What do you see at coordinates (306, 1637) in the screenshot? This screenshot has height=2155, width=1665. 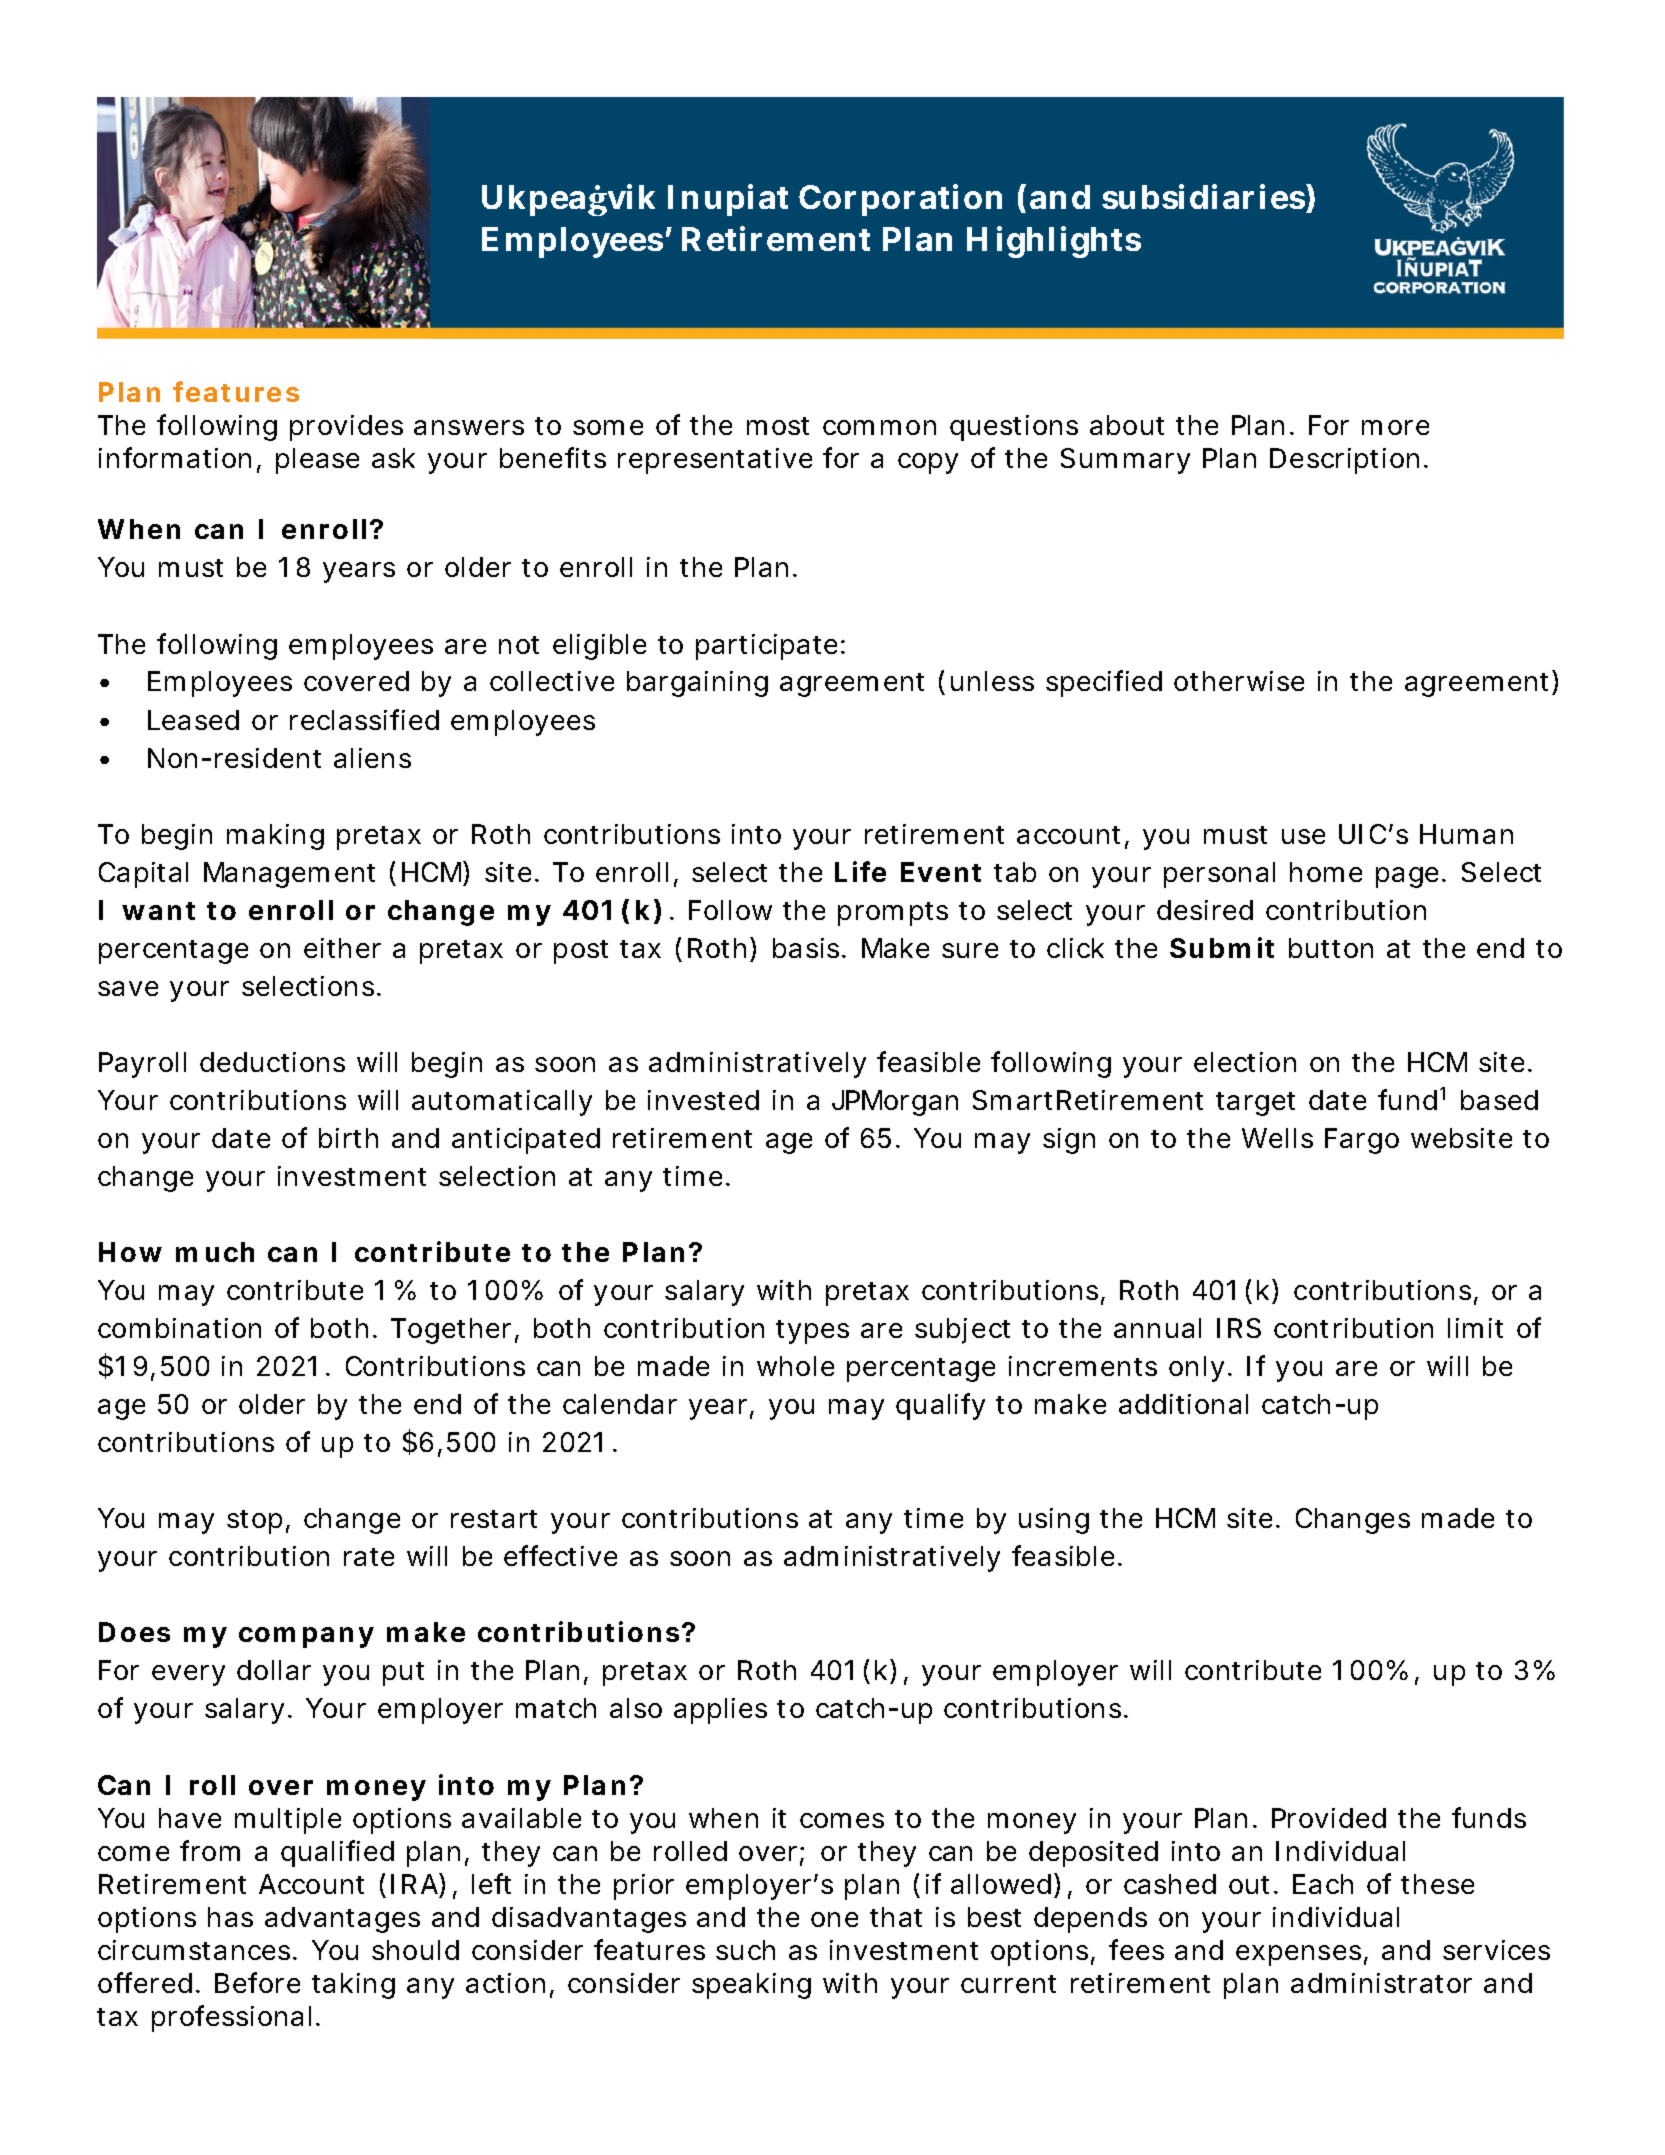 I see `company` at bounding box center [306, 1637].
